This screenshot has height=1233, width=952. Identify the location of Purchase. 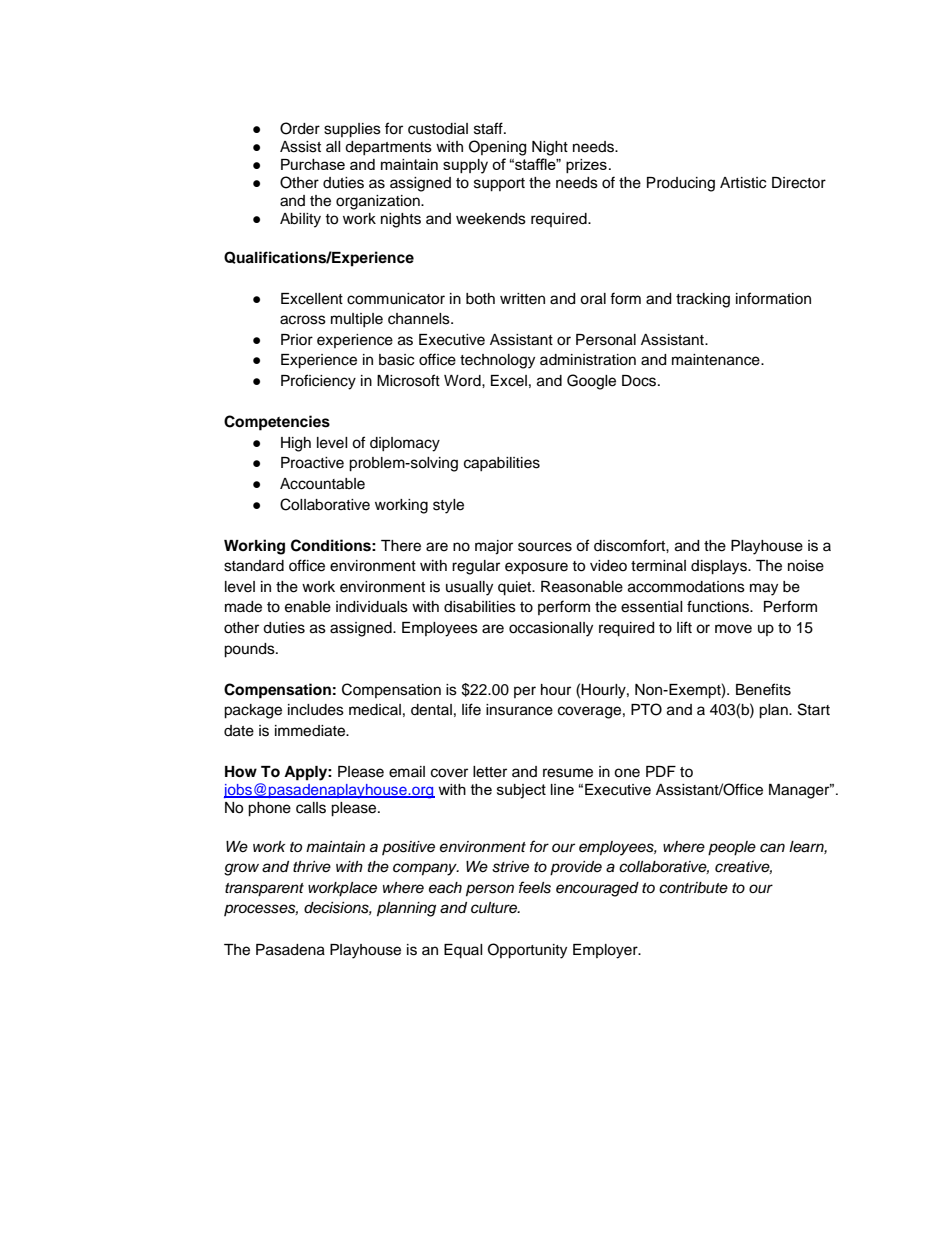
(313, 164).
